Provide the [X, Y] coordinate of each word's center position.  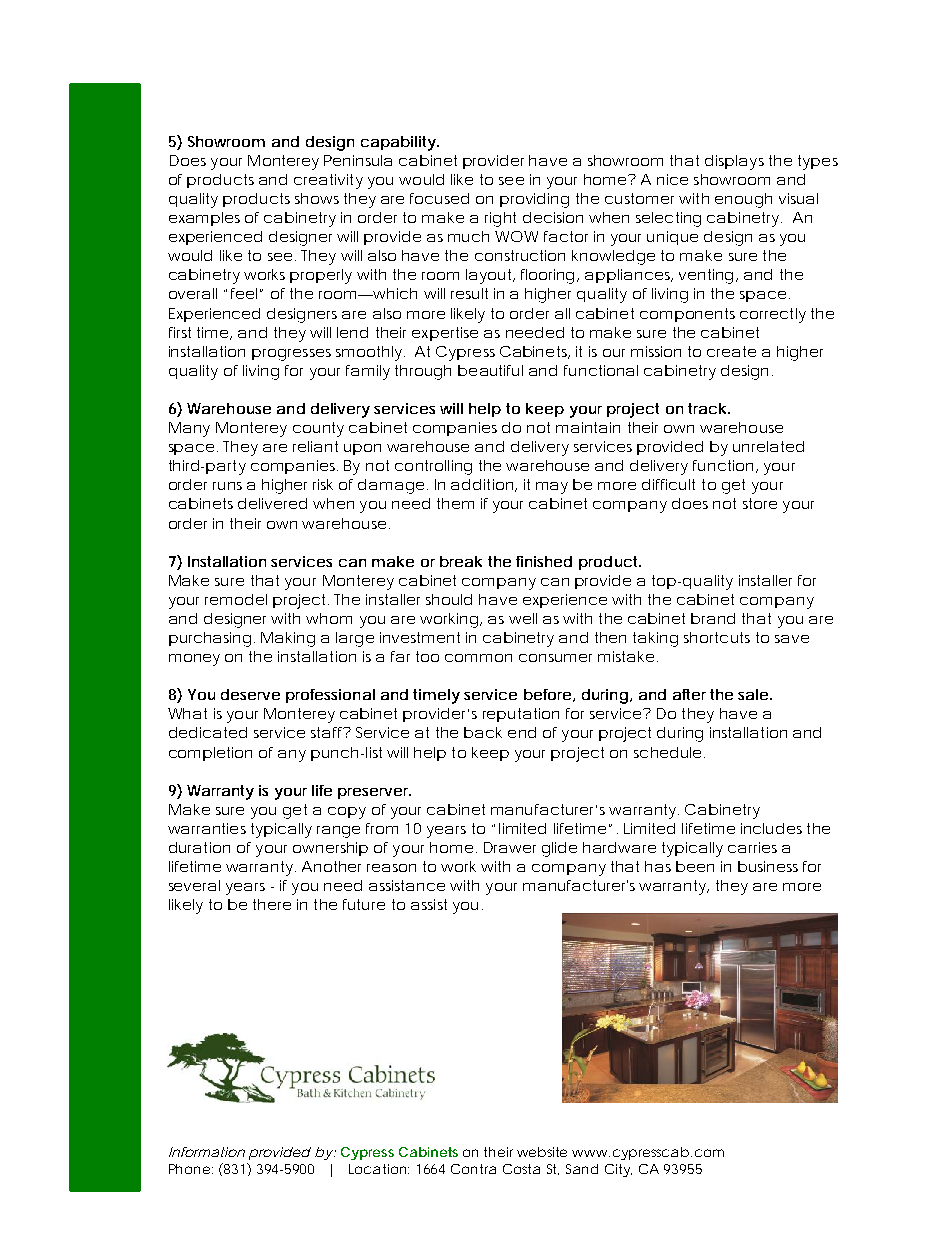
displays [734, 162]
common [478, 658]
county [318, 429]
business [768, 866]
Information [207, 1152]
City [618, 1170]
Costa [521, 1169]
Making [288, 639]
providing [534, 200]
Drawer [510, 847]
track [708, 408]
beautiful [490, 370]
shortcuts [717, 637]
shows [317, 198]
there [272, 904]
